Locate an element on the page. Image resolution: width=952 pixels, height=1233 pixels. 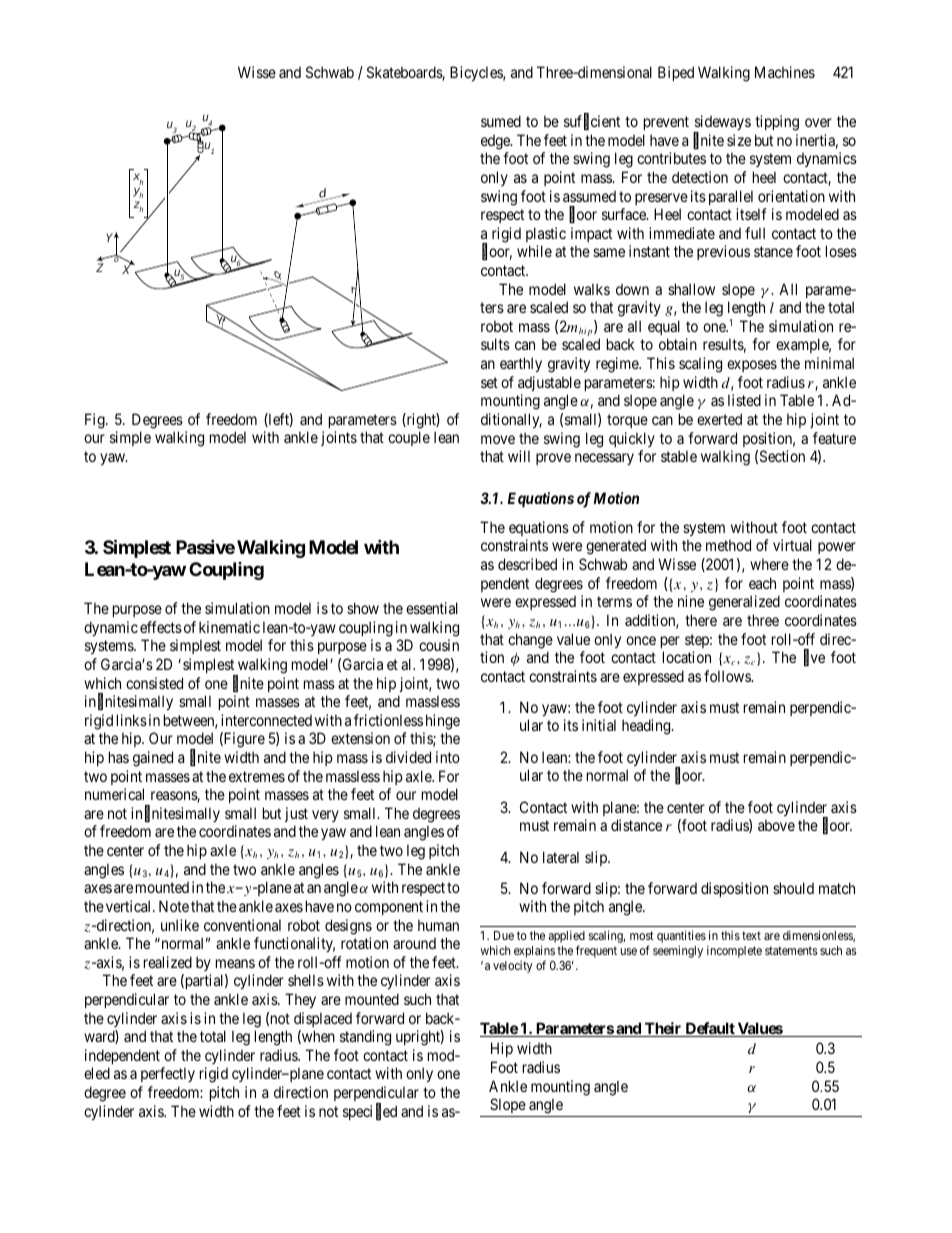
essential is located at coordinates (432, 608).
